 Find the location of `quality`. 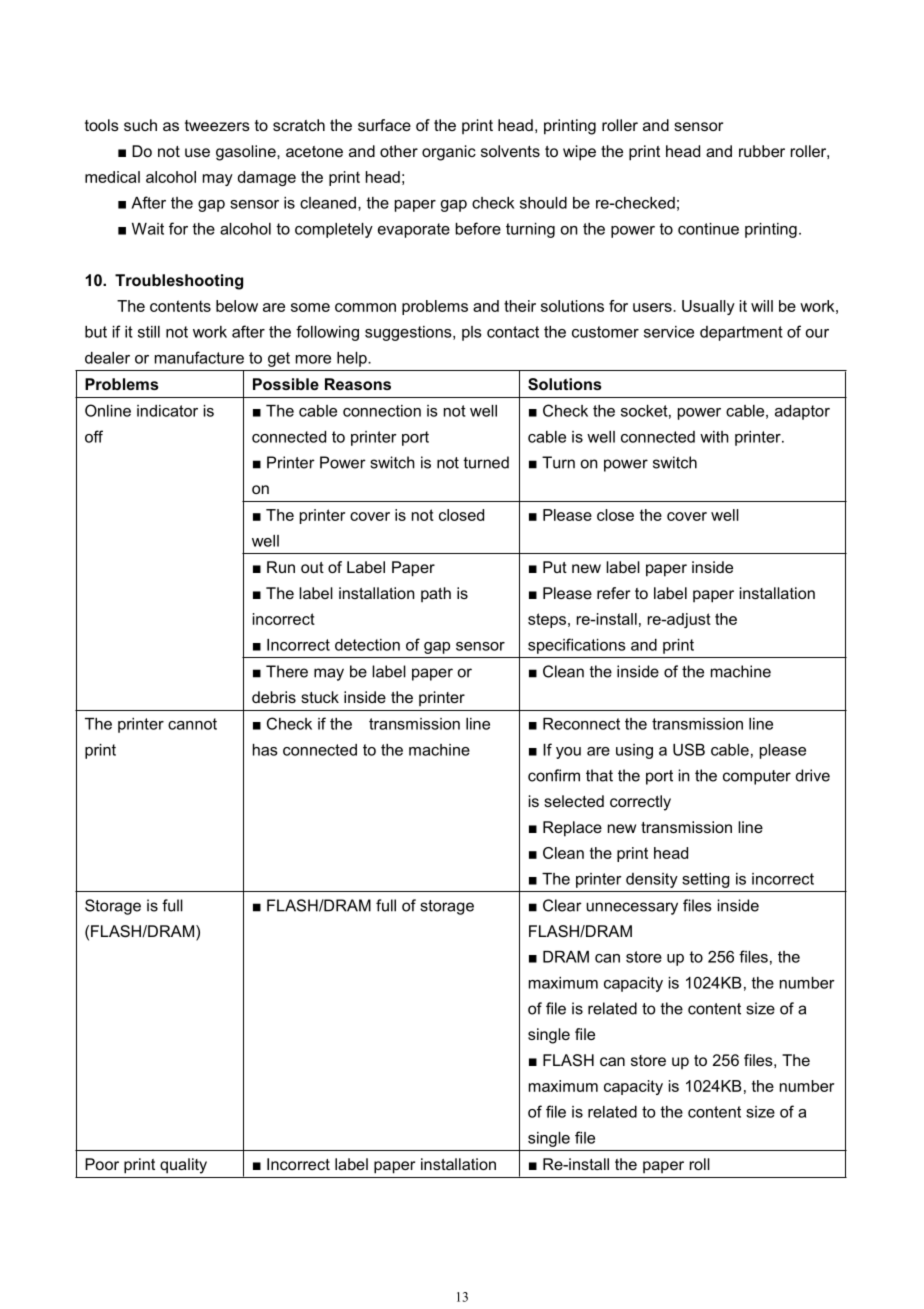

quality is located at coordinates (183, 1166).
